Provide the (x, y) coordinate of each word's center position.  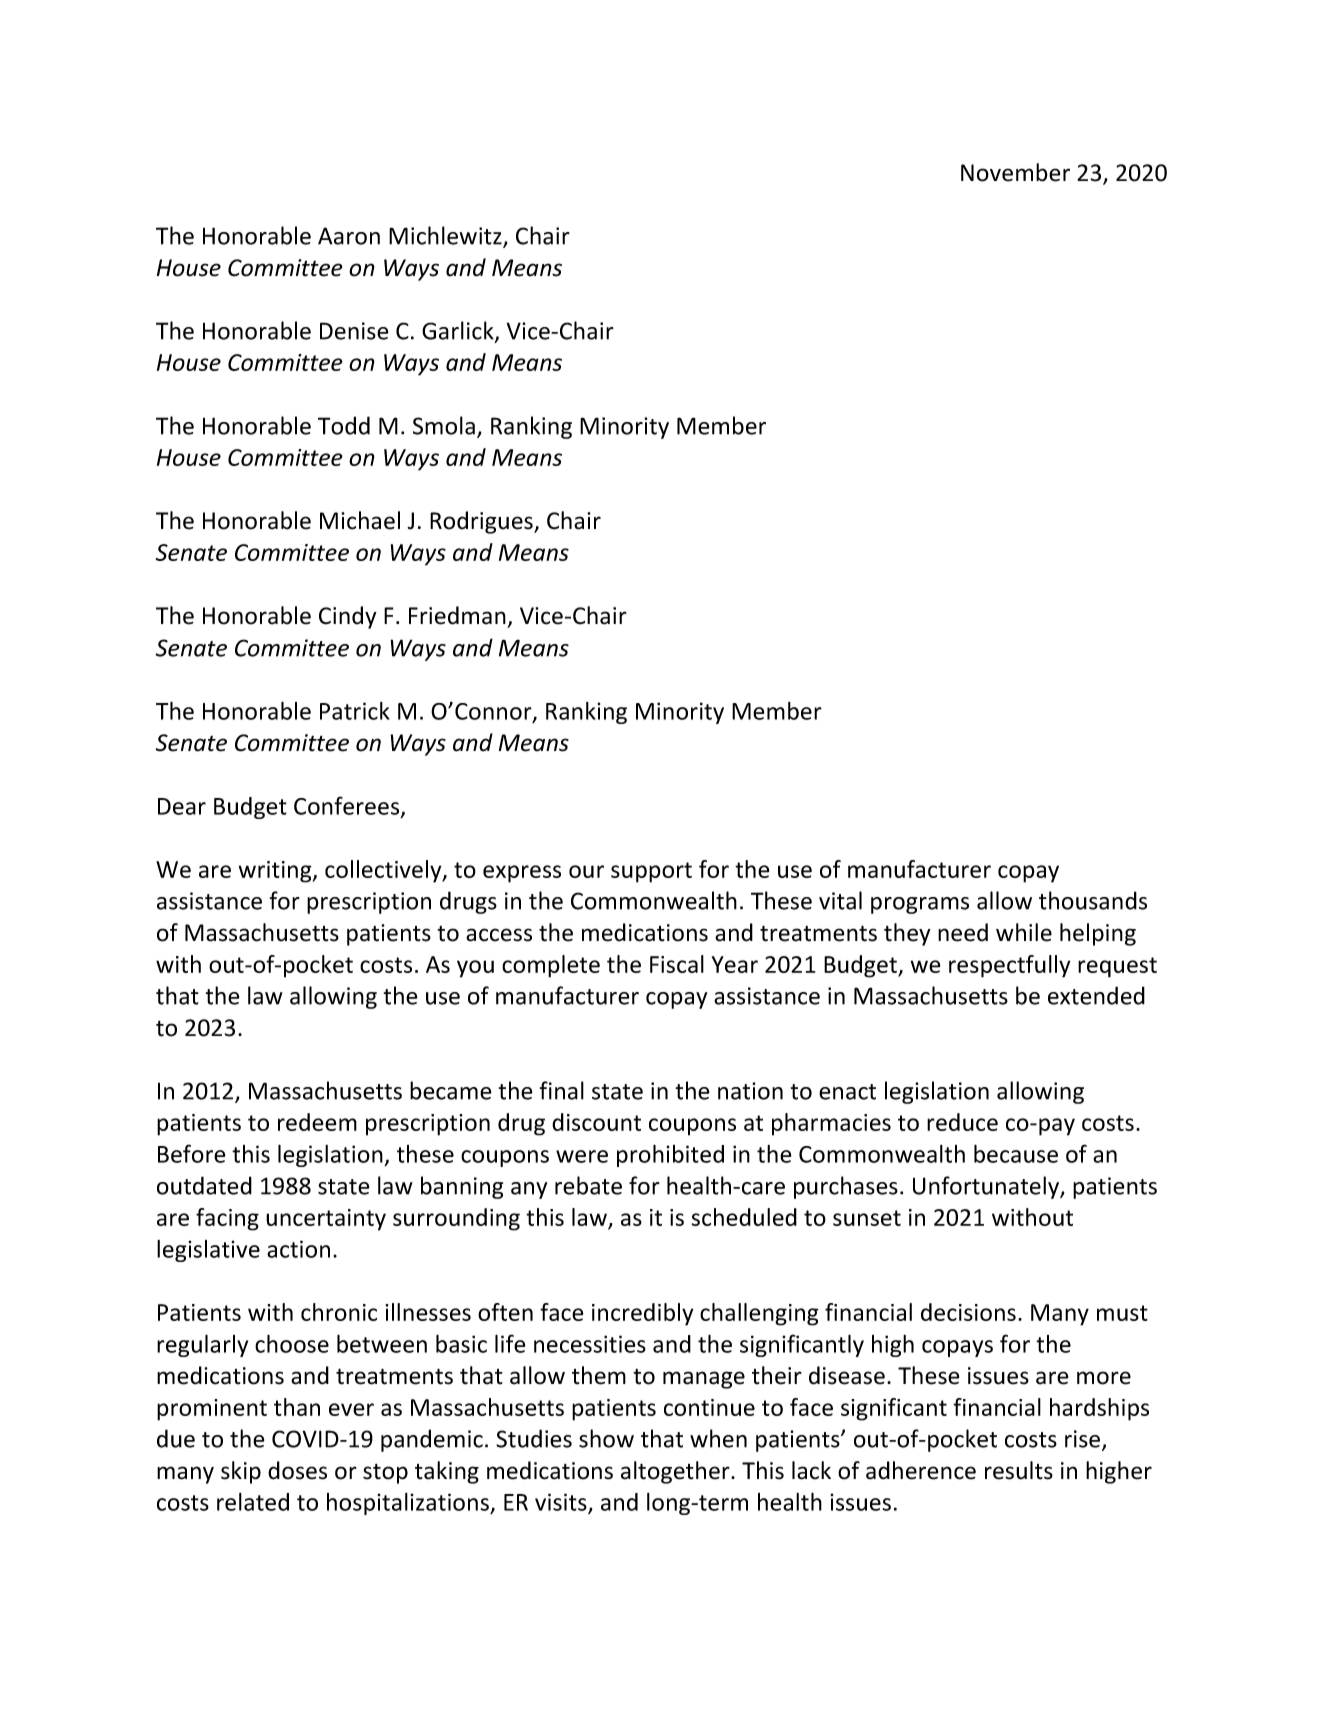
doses (297, 1470)
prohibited (670, 1155)
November (1015, 172)
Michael (360, 520)
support (651, 872)
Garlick (459, 331)
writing (276, 872)
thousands (1093, 900)
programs (920, 905)
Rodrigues (482, 522)
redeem (317, 1122)
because (1016, 1153)
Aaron (349, 236)
